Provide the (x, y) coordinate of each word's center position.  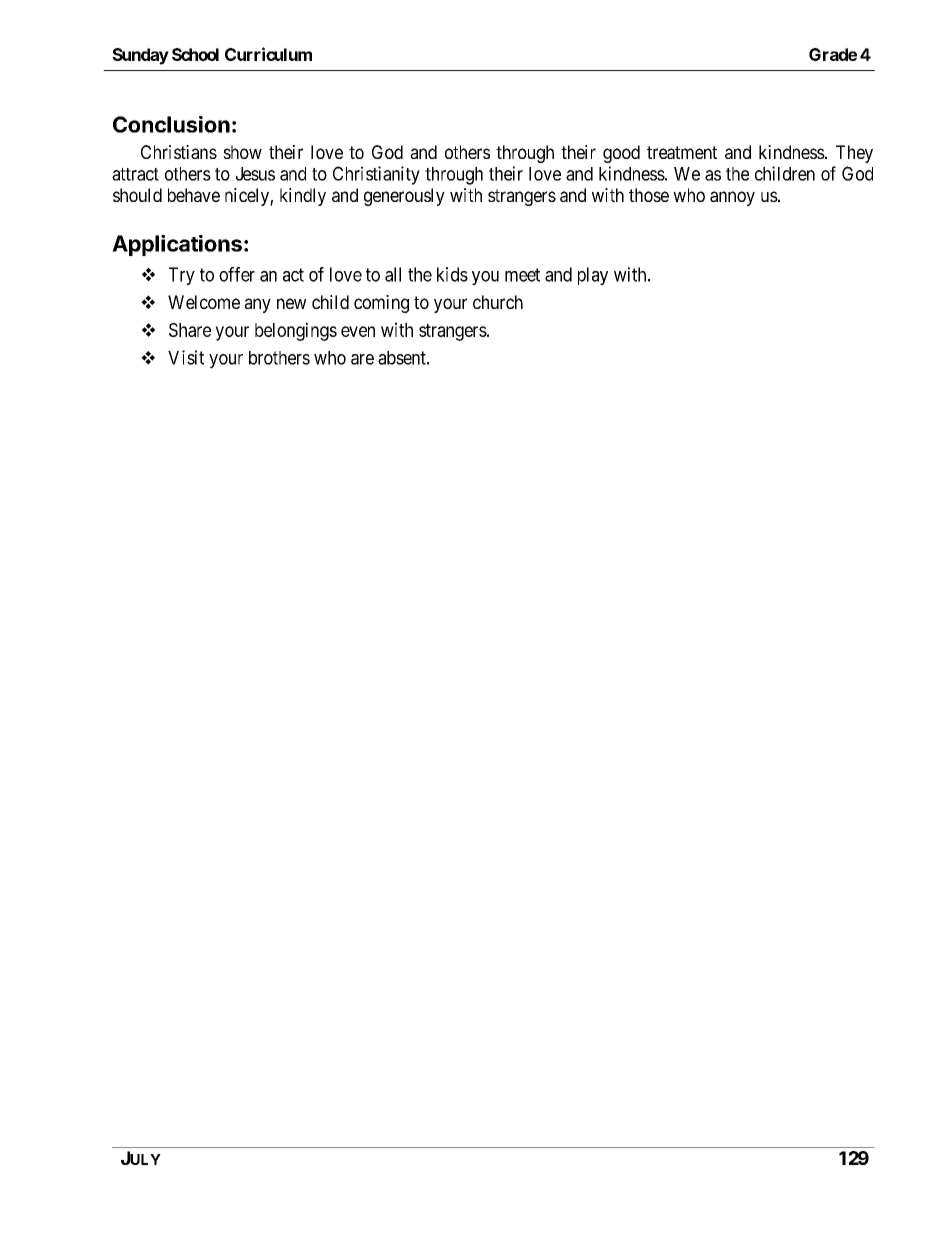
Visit (186, 357)
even (358, 331)
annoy (732, 198)
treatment (682, 152)
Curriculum (268, 54)
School (195, 54)
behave (194, 195)
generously (404, 197)
